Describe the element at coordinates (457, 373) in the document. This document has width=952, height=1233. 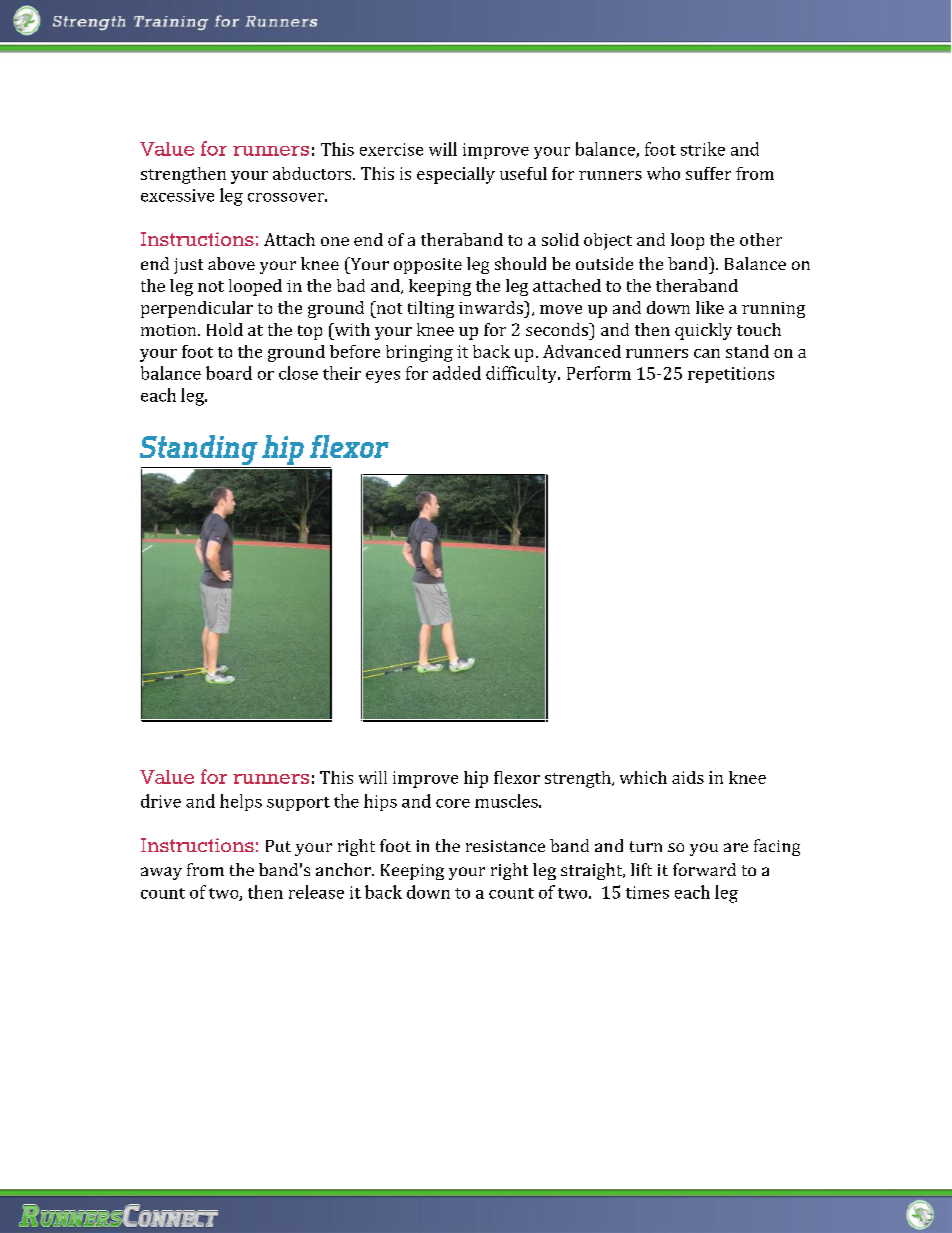
I see `added` at that location.
